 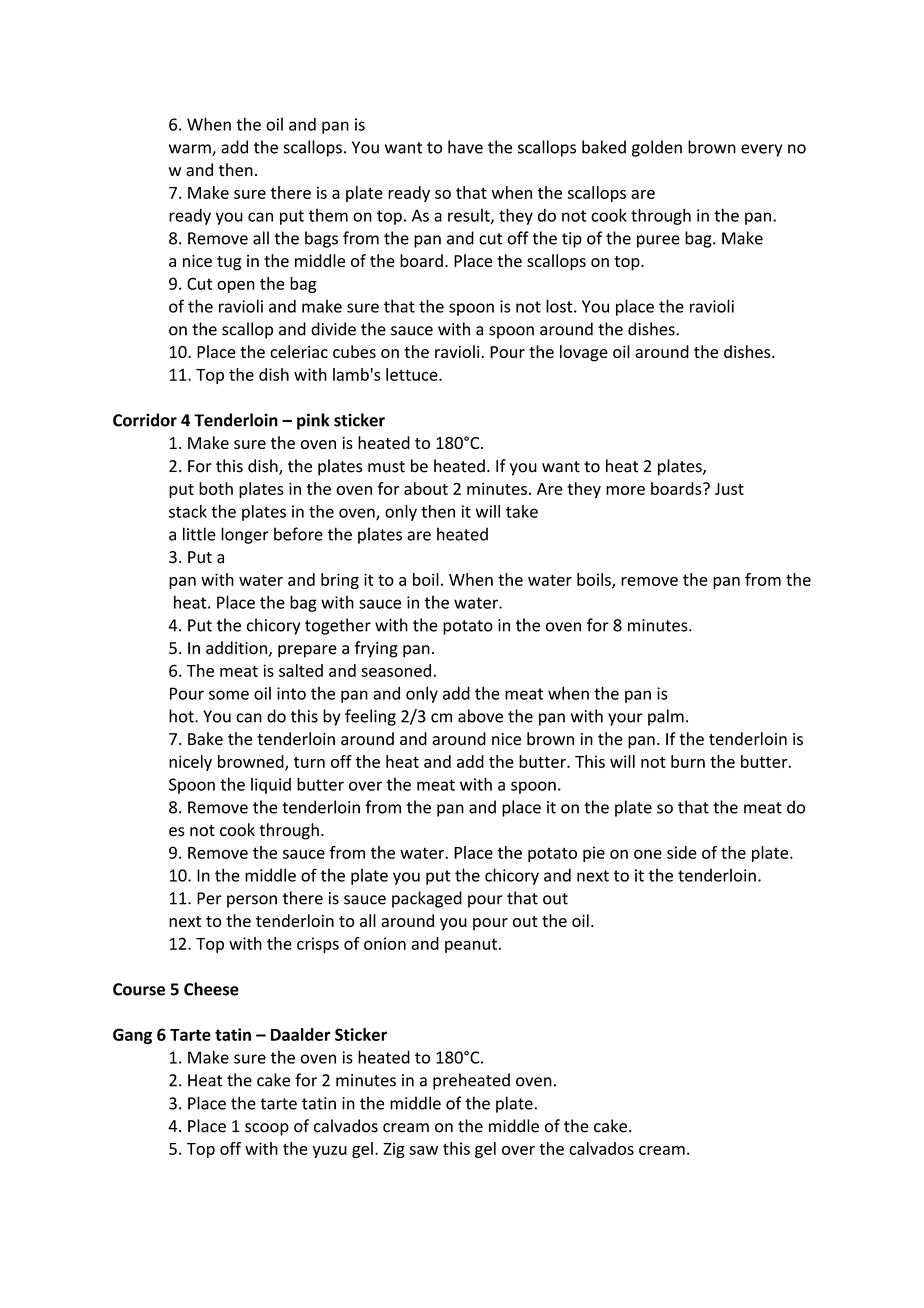 What do you see at coordinates (423, 1150) in the screenshot?
I see `saw` at bounding box center [423, 1150].
